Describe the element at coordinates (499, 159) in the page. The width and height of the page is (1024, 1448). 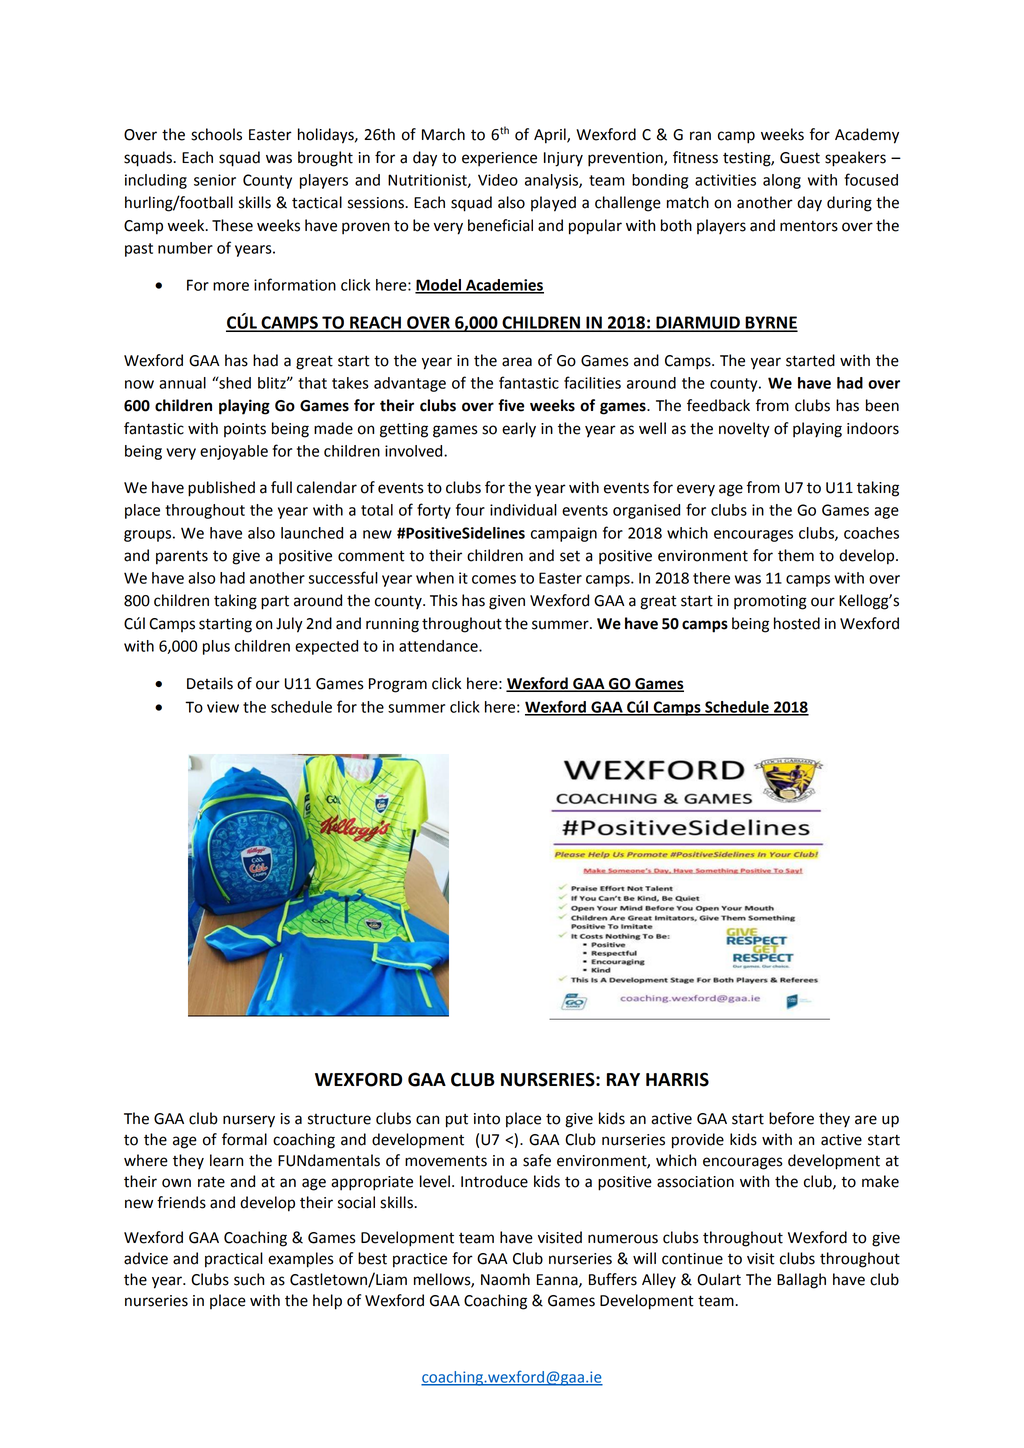
I see `experience` at that location.
